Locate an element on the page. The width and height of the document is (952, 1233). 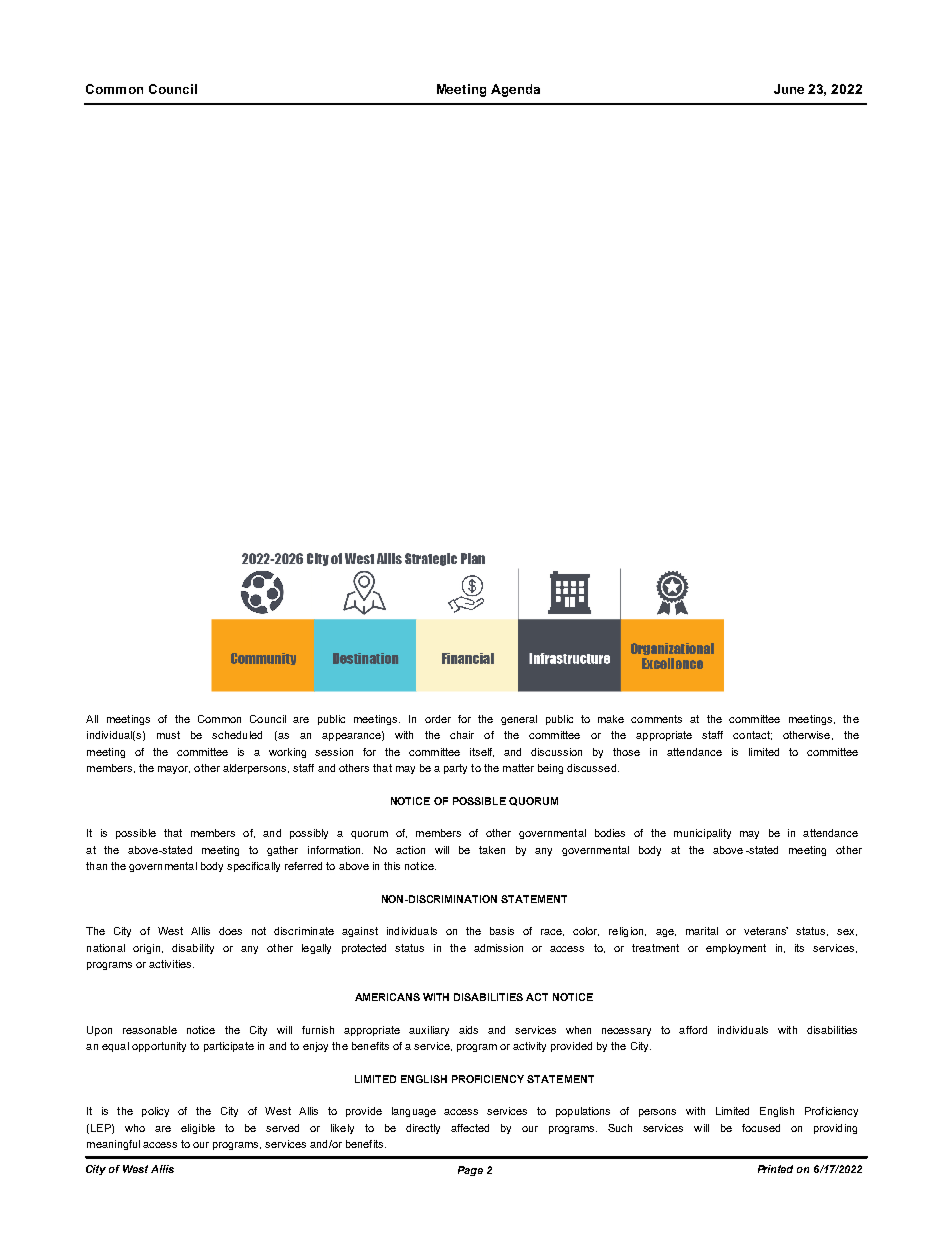
must is located at coordinates (168, 735).
